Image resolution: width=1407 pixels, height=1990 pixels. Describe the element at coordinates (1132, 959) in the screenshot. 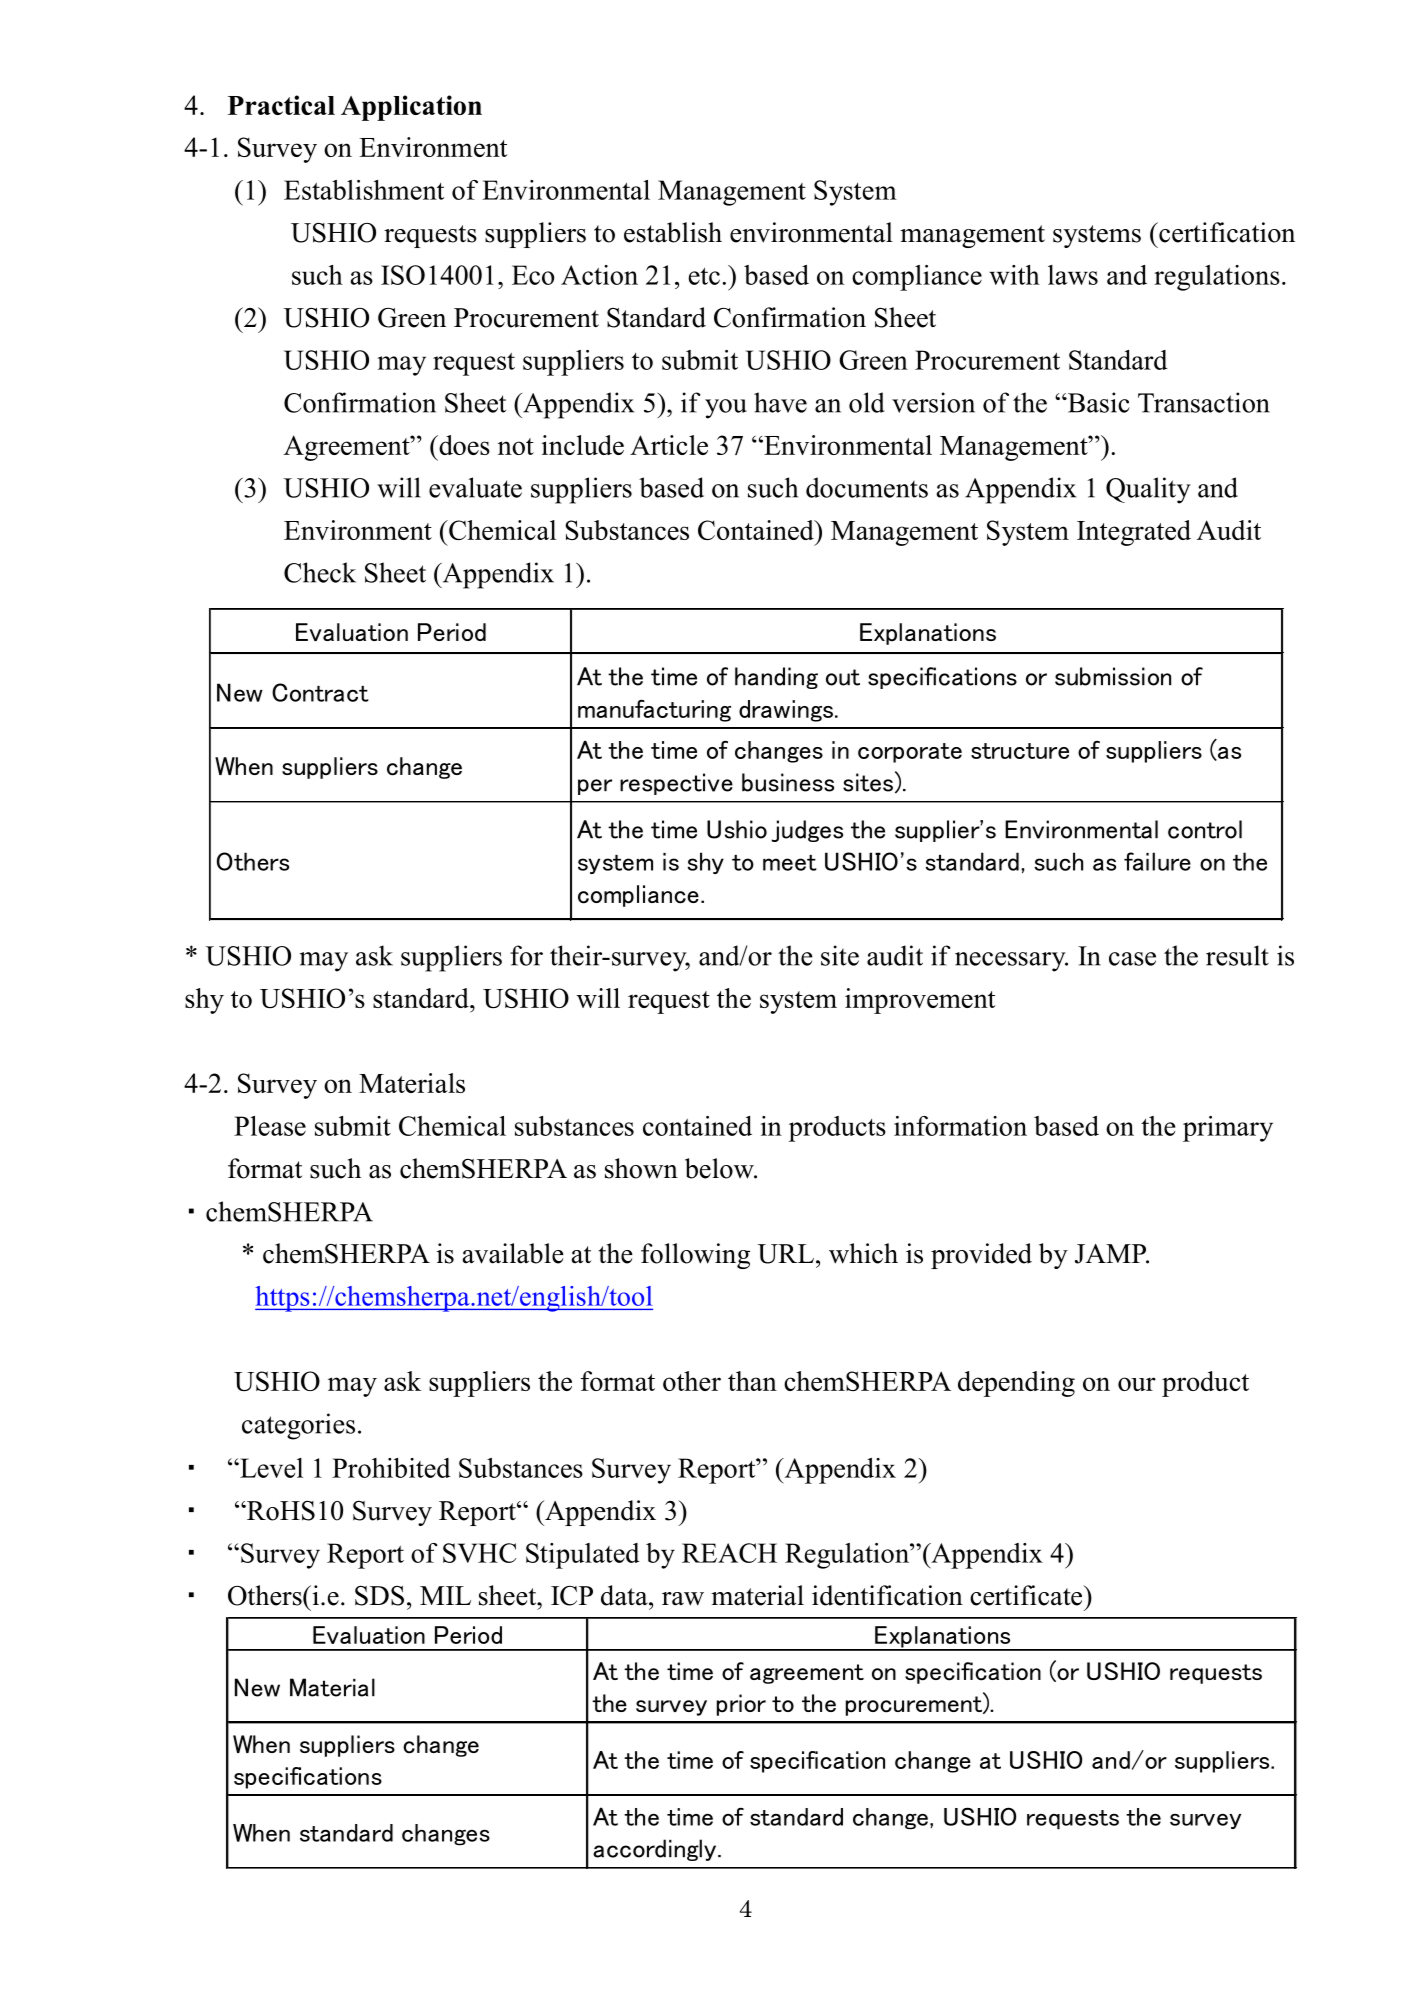

I see `case` at that location.
